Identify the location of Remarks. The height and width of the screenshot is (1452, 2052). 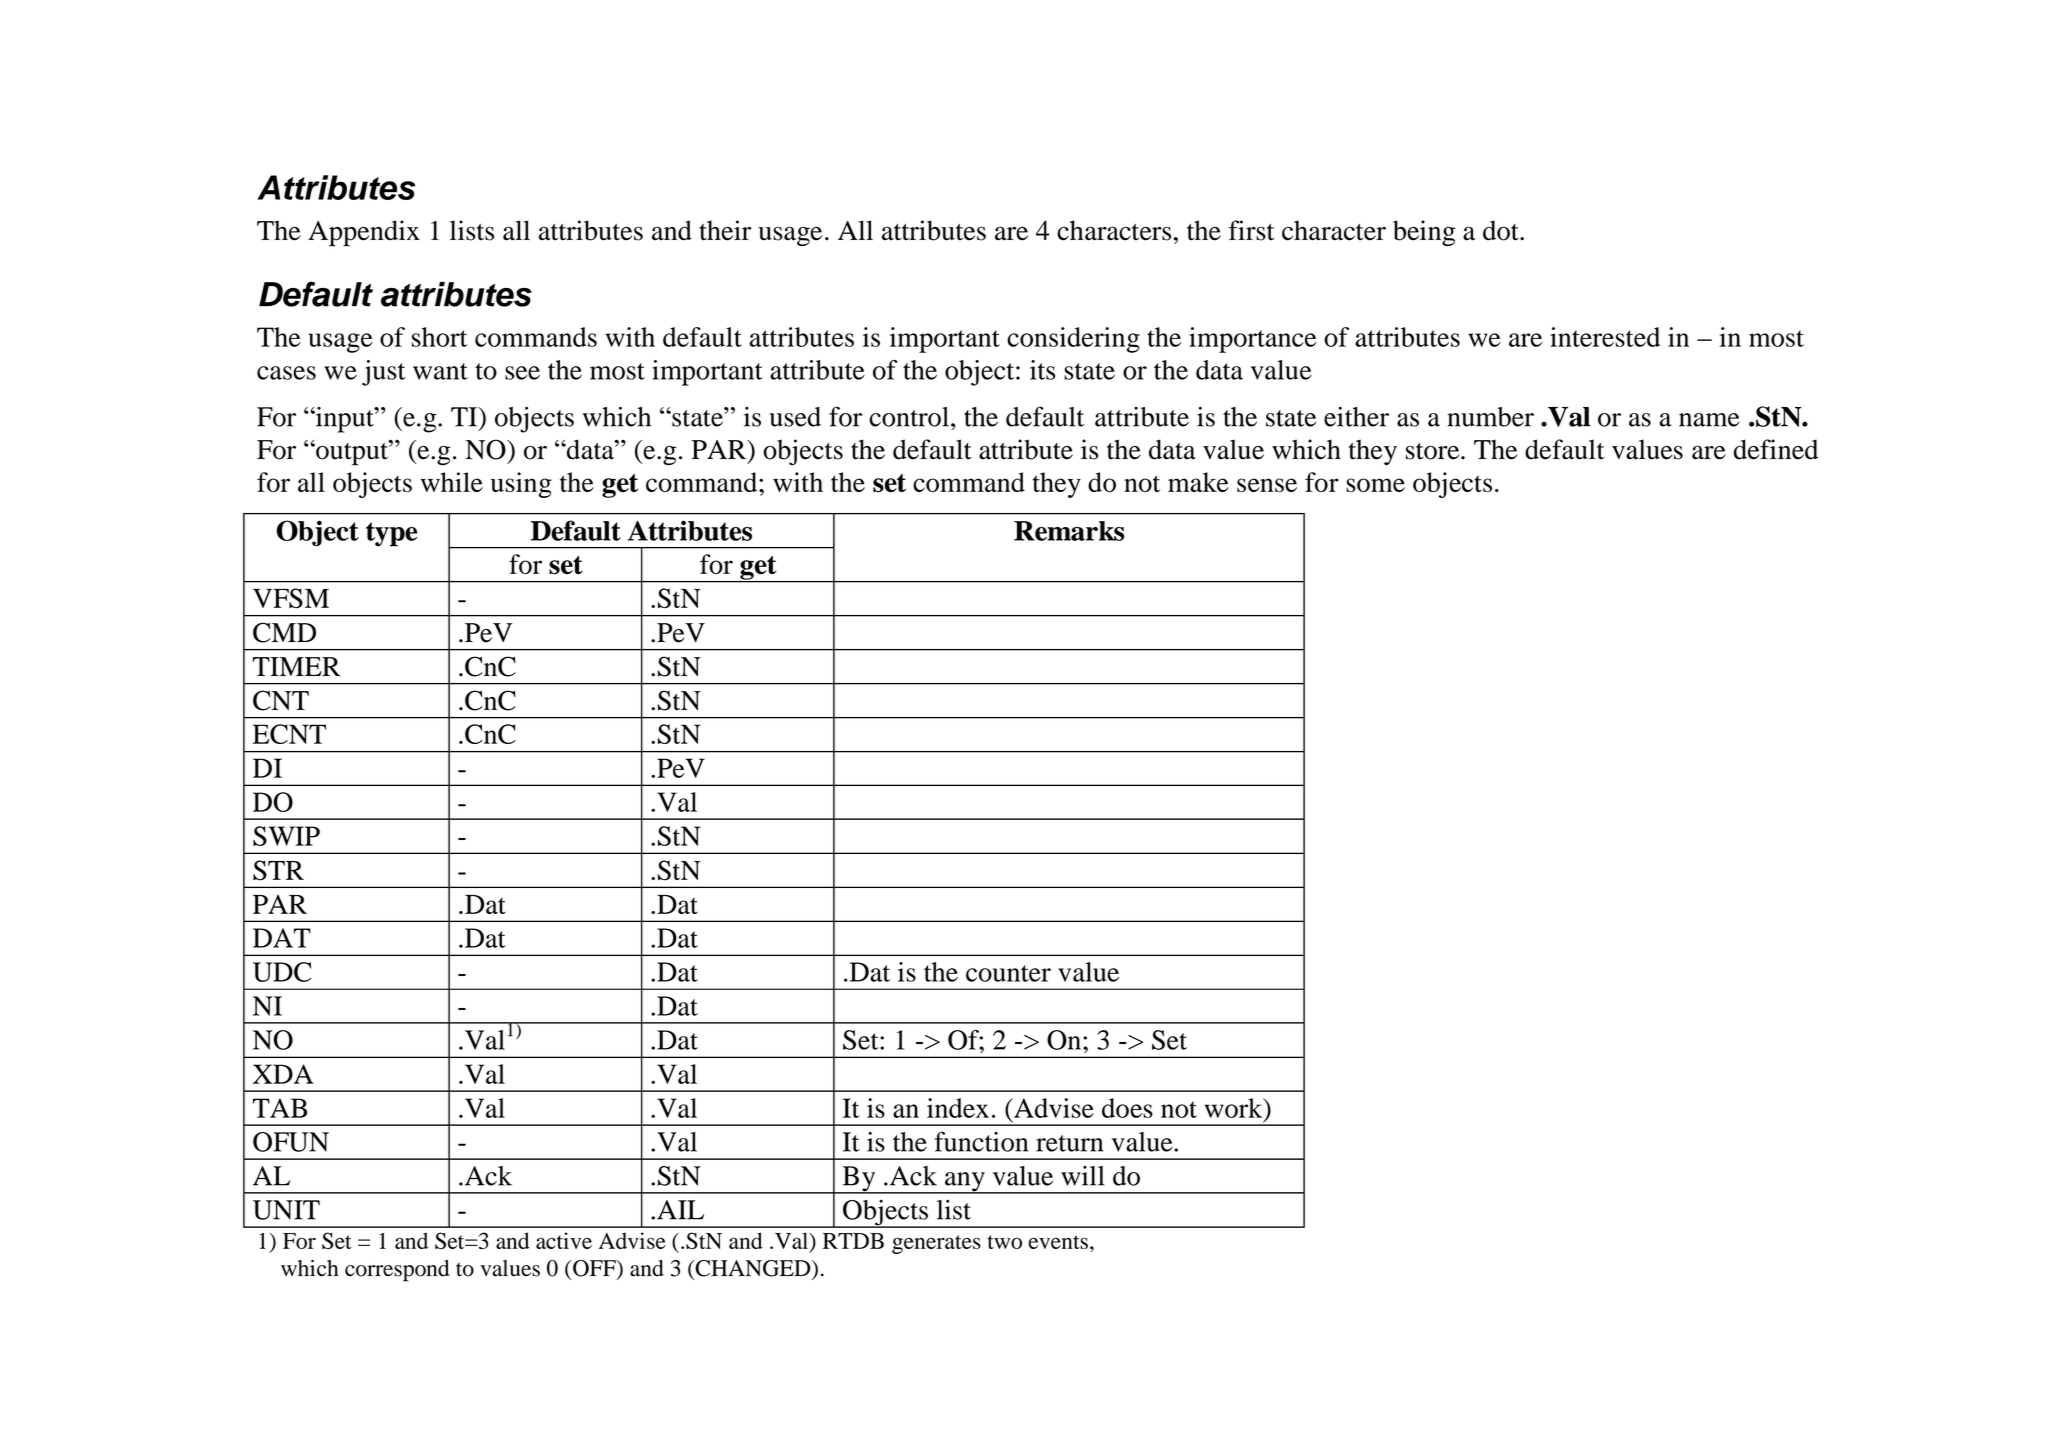
(1069, 531).
